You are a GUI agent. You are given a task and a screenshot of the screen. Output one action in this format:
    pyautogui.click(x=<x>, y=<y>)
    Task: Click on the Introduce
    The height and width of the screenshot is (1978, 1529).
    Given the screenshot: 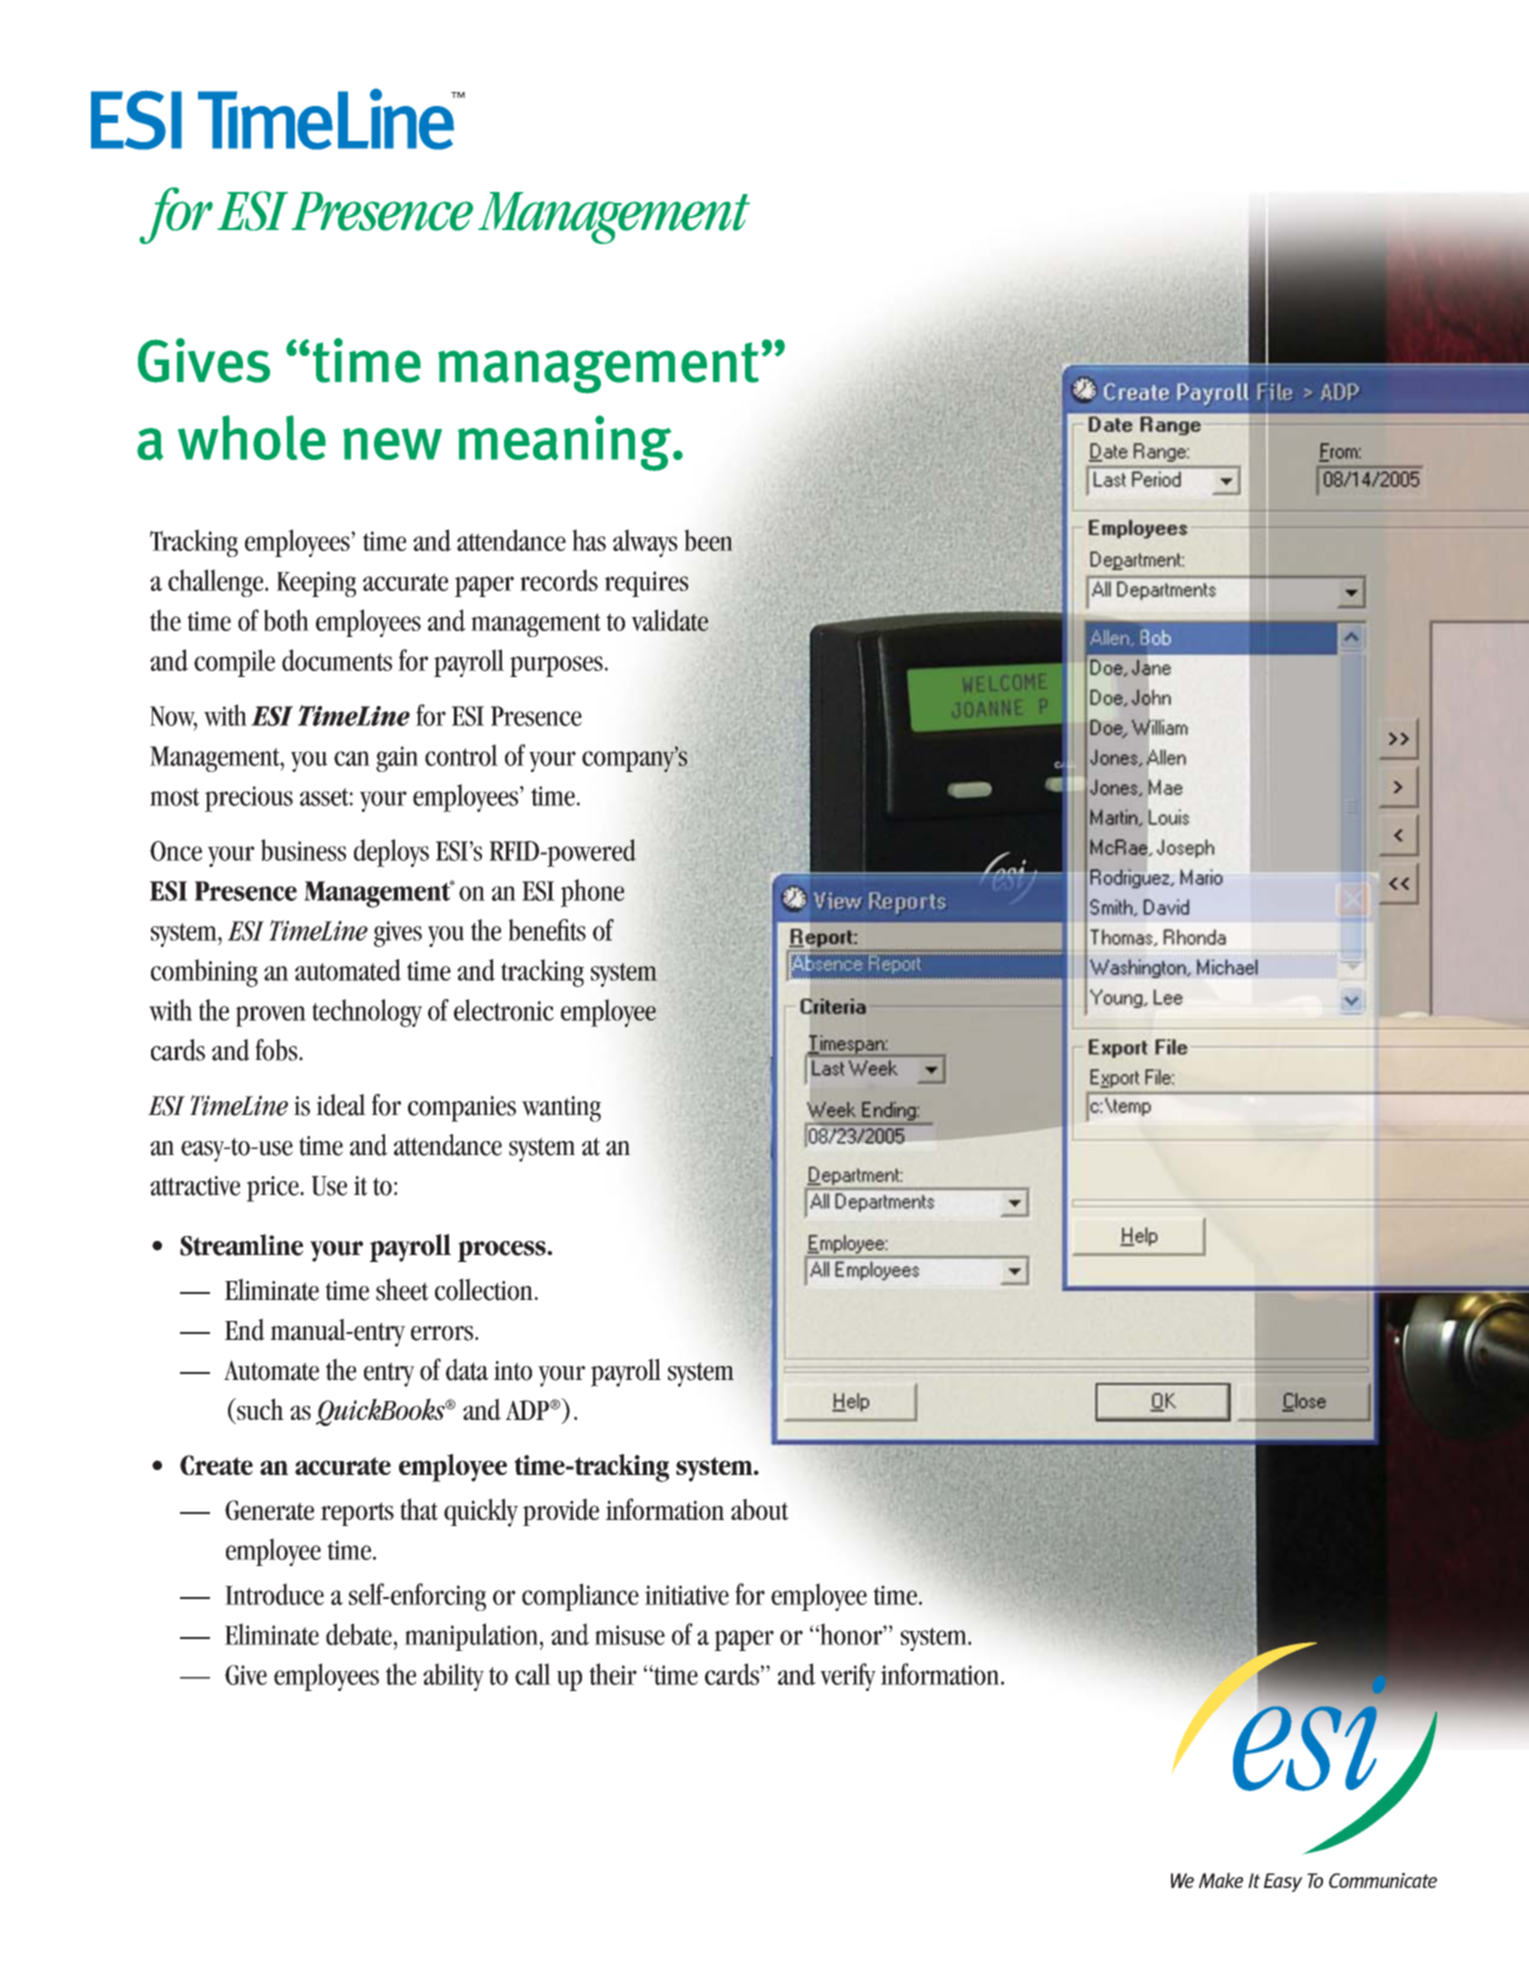 What is the action you would take?
    pyautogui.click(x=274, y=1594)
